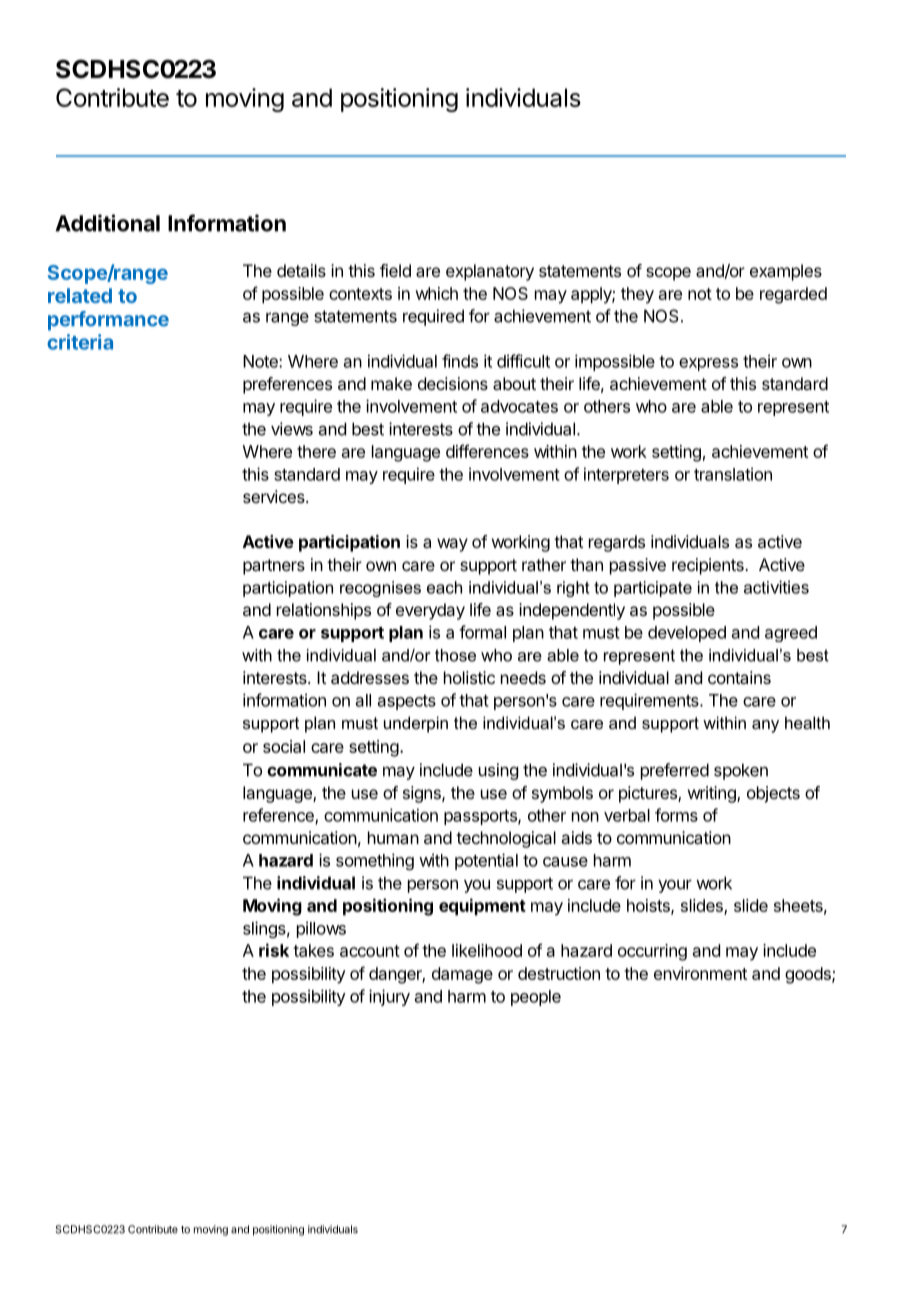 The height and width of the document is (1308, 924). Describe the element at coordinates (274, 567) in the document. I see `partners` at that location.
